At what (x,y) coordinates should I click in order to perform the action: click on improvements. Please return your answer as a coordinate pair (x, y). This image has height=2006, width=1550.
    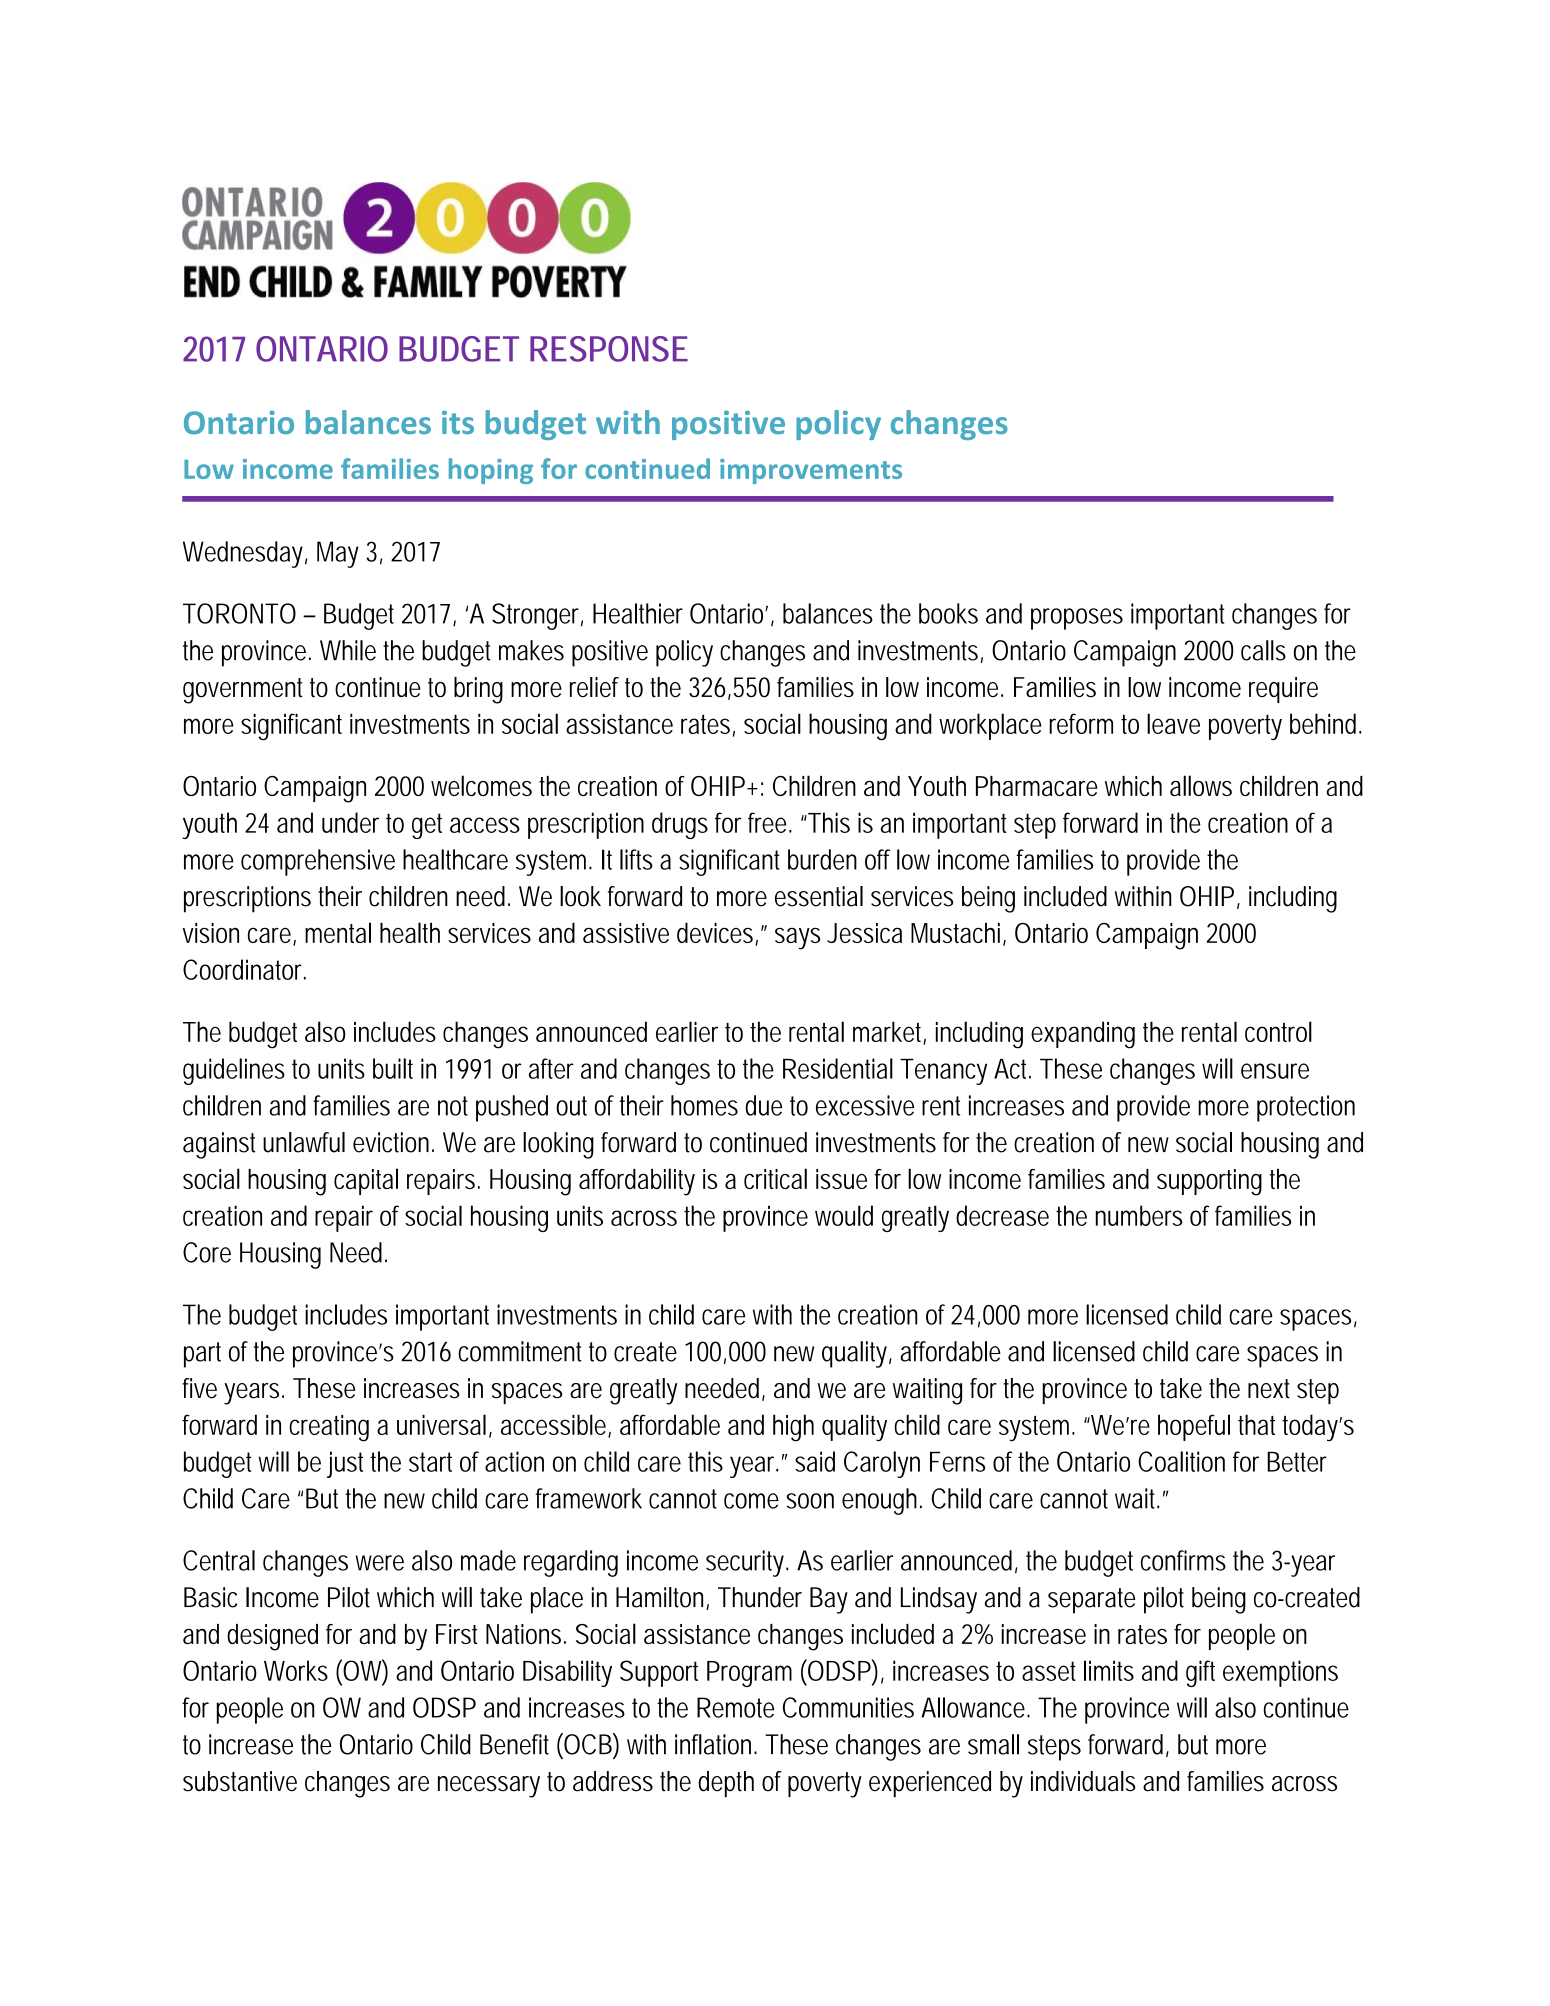
    Looking at the image, I should click on (811, 471).
